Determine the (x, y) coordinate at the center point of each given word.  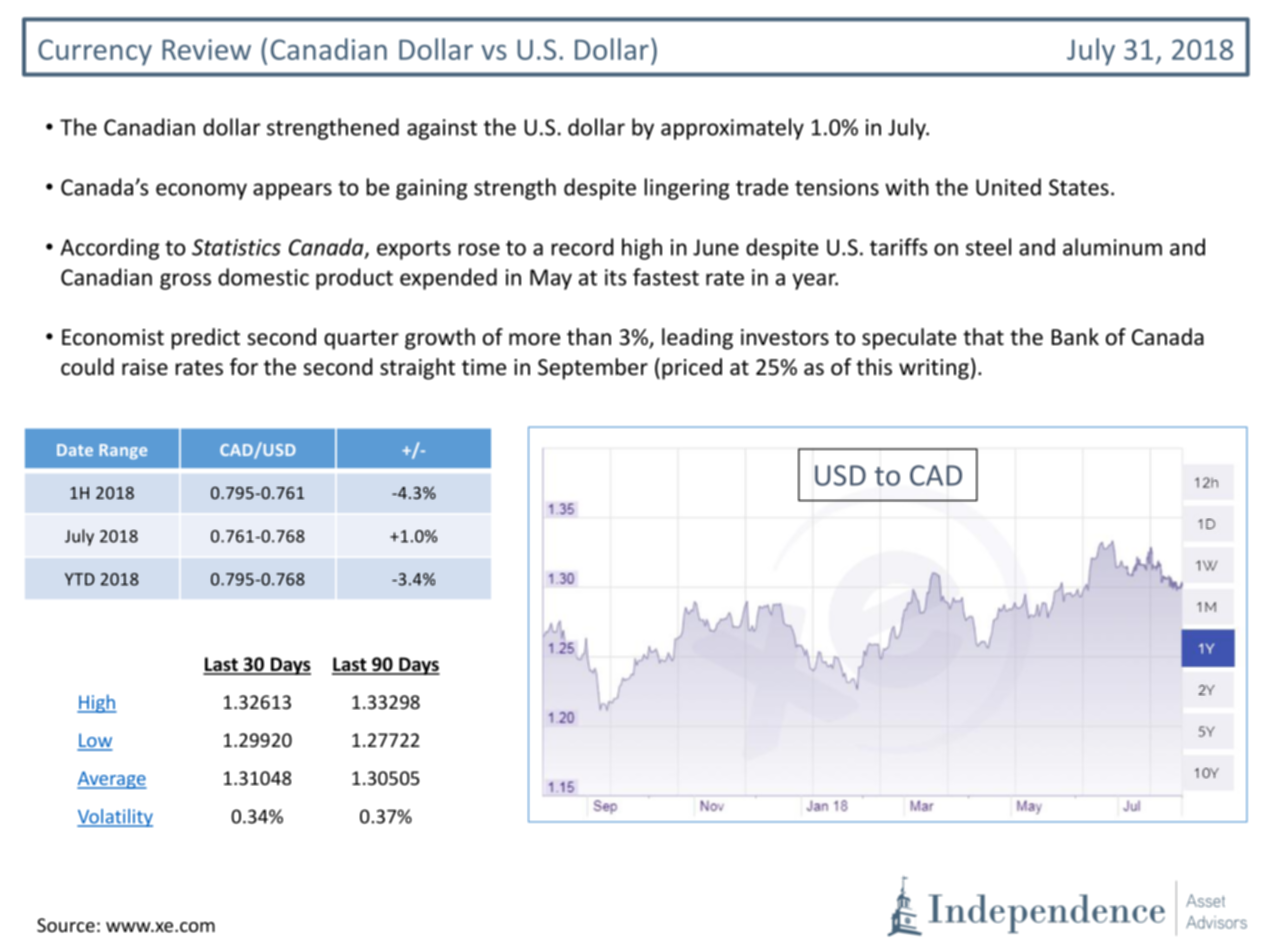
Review (206, 49)
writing (934, 369)
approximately (732, 129)
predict (206, 339)
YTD (80, 579)
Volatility (115, 818)
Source (66, 925)
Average (112, 780)
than (589, 336)
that (983, 337)
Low (95, 741)
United (1008, 187)
